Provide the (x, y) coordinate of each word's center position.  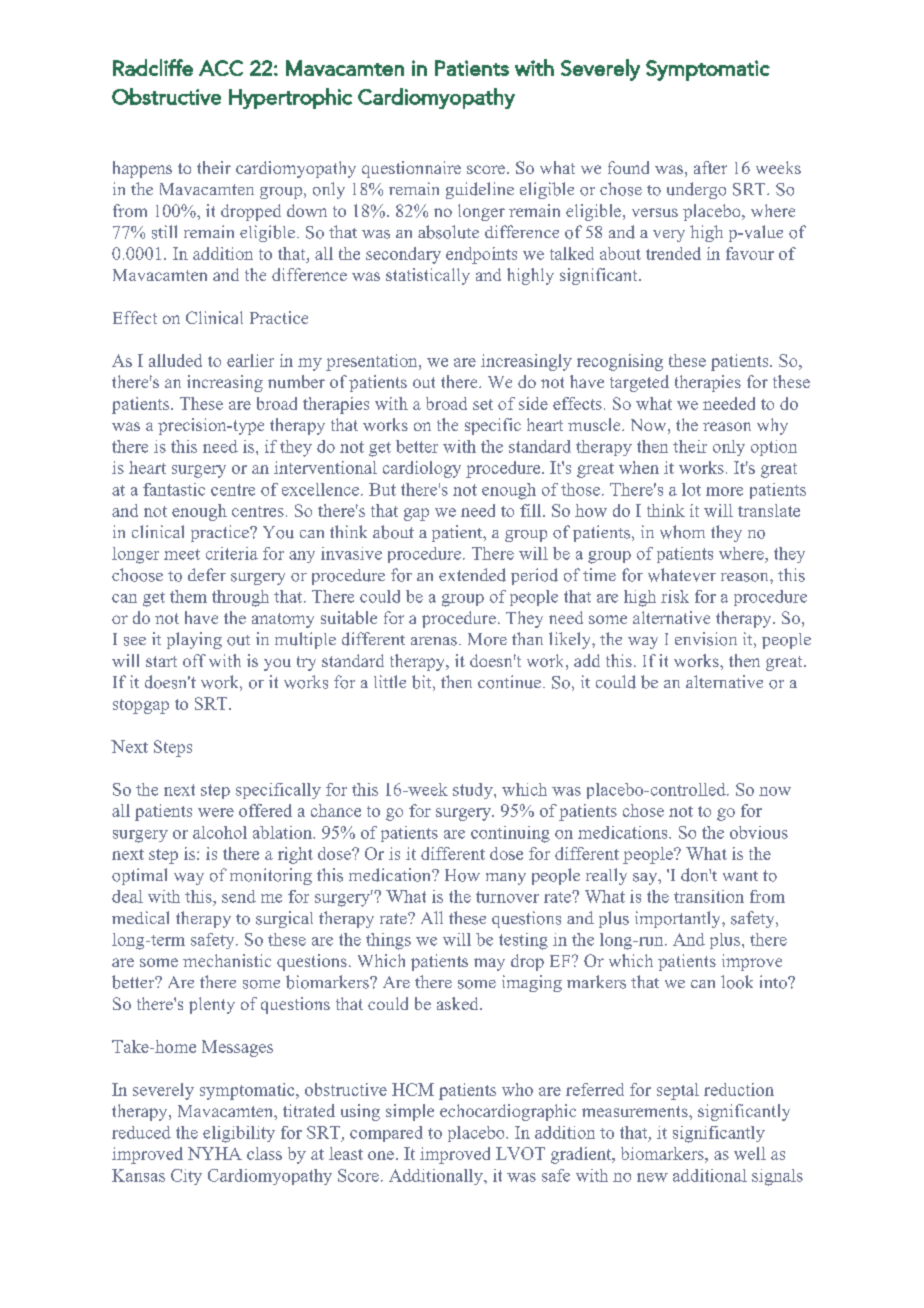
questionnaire (411, 169)
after (710, 167)
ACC (221, 68)
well (750, 1153)
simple (410, 1112)
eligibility (239, 1134)
